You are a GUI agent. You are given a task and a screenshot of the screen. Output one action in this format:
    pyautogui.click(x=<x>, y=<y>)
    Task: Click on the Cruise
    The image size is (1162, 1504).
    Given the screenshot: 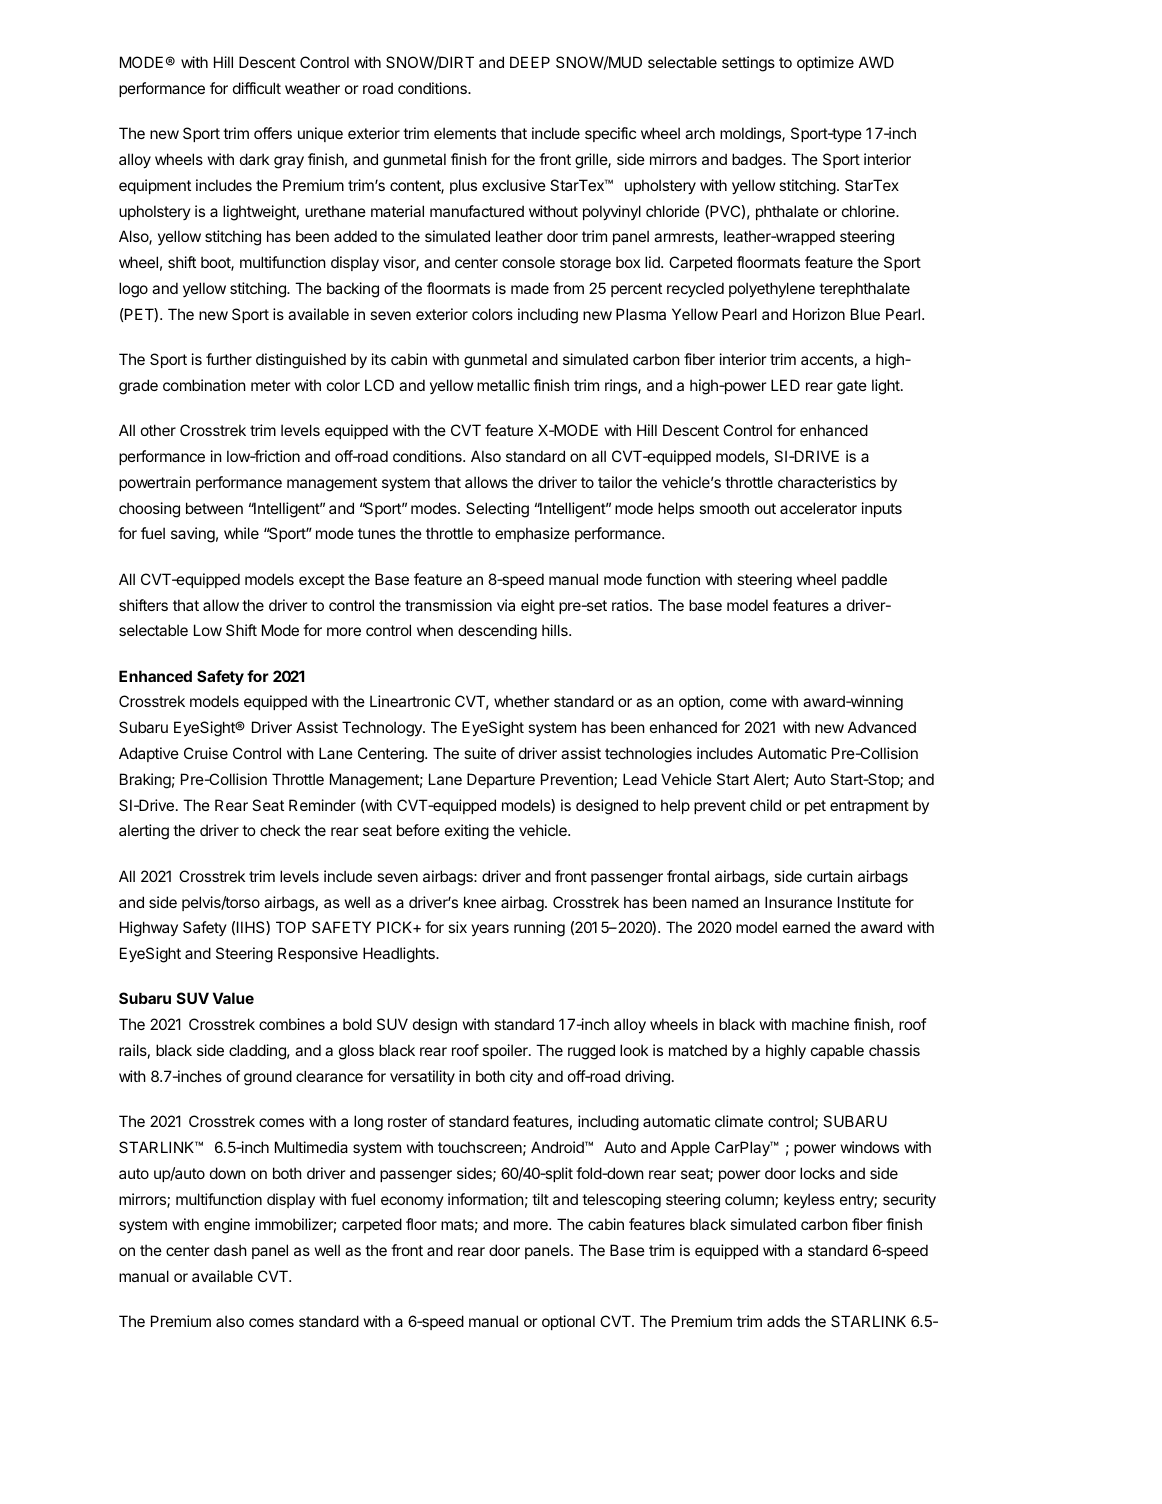 What is the action you would take?
    pyautogui.click(x=206, y=753)
